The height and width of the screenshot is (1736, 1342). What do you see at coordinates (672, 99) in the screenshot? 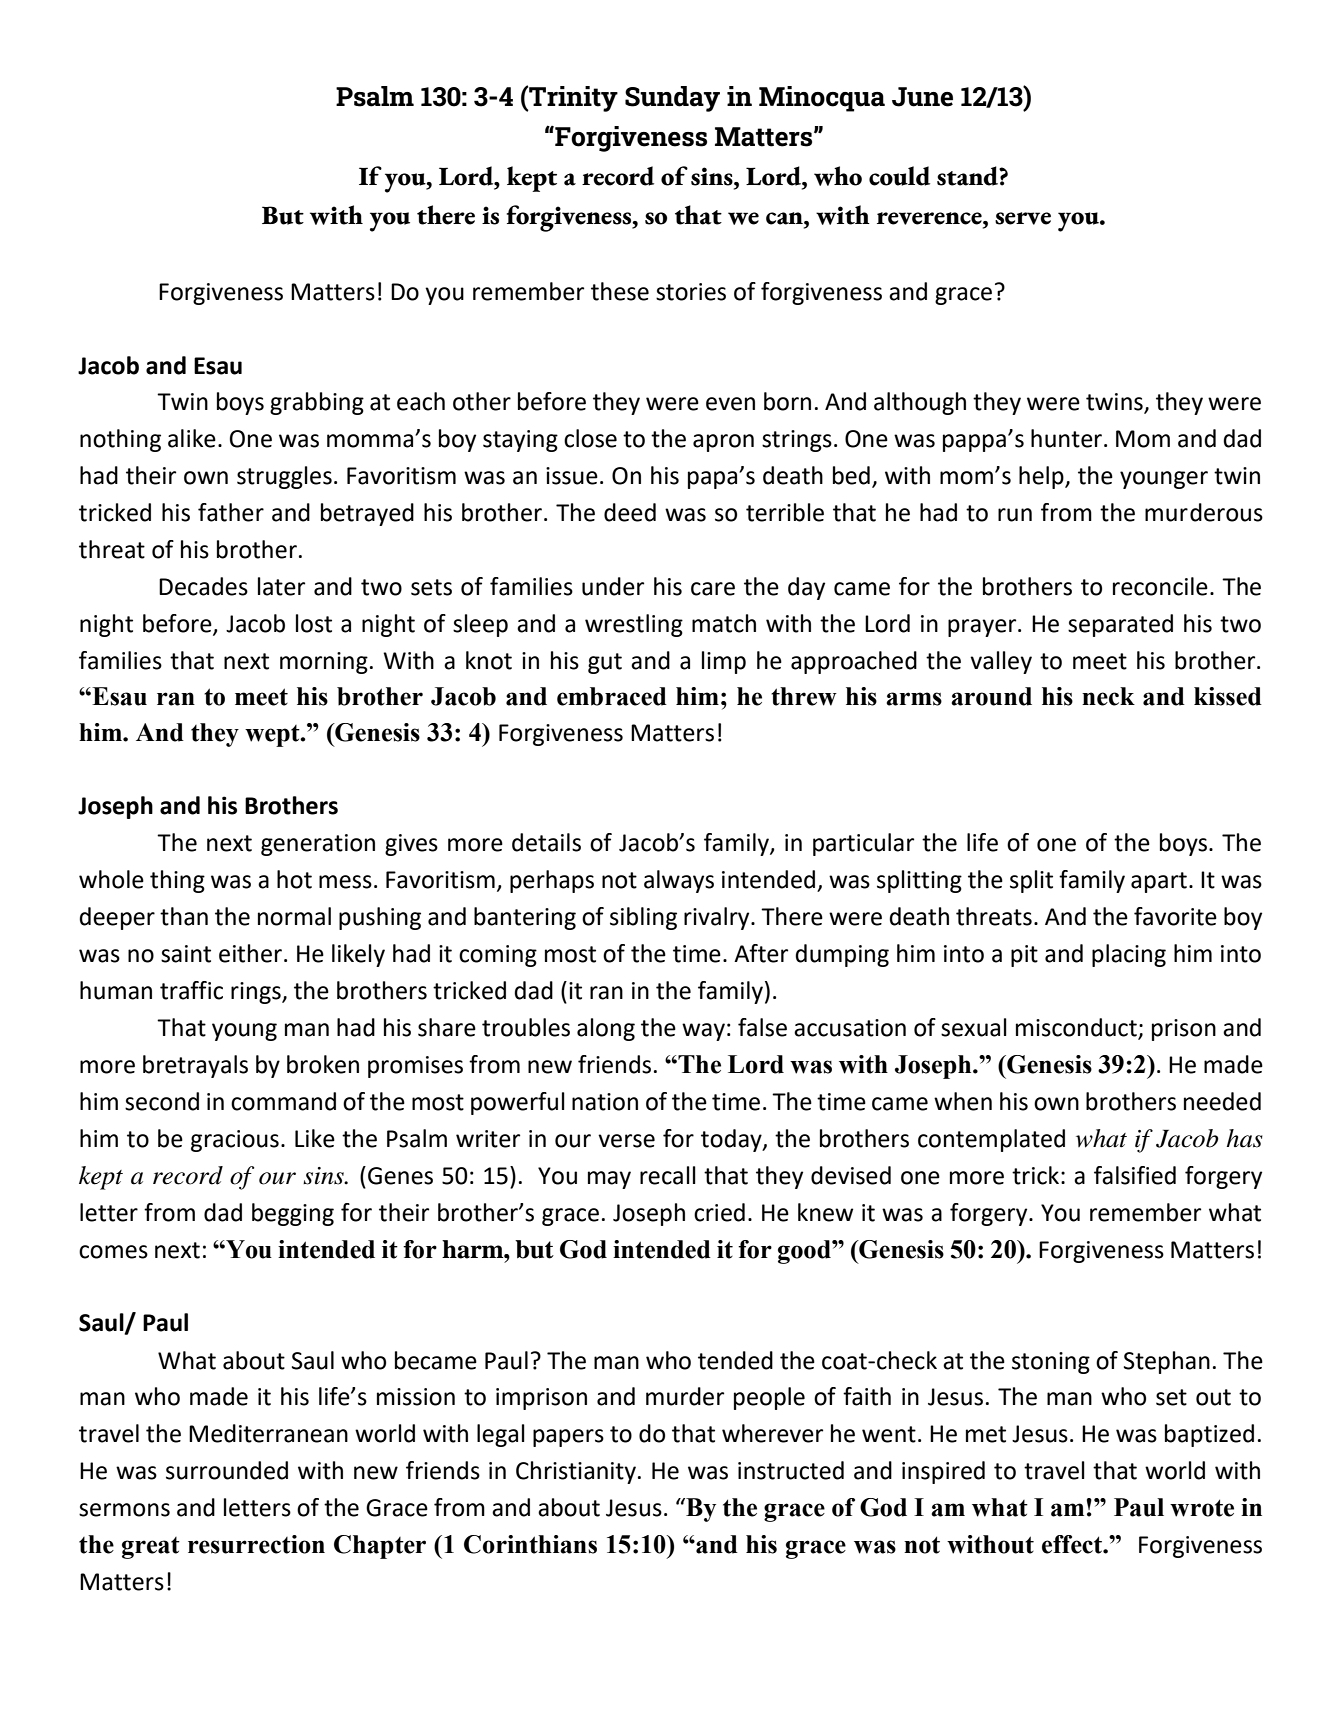
I see `Sunday` at bounding box center [672, 99].
